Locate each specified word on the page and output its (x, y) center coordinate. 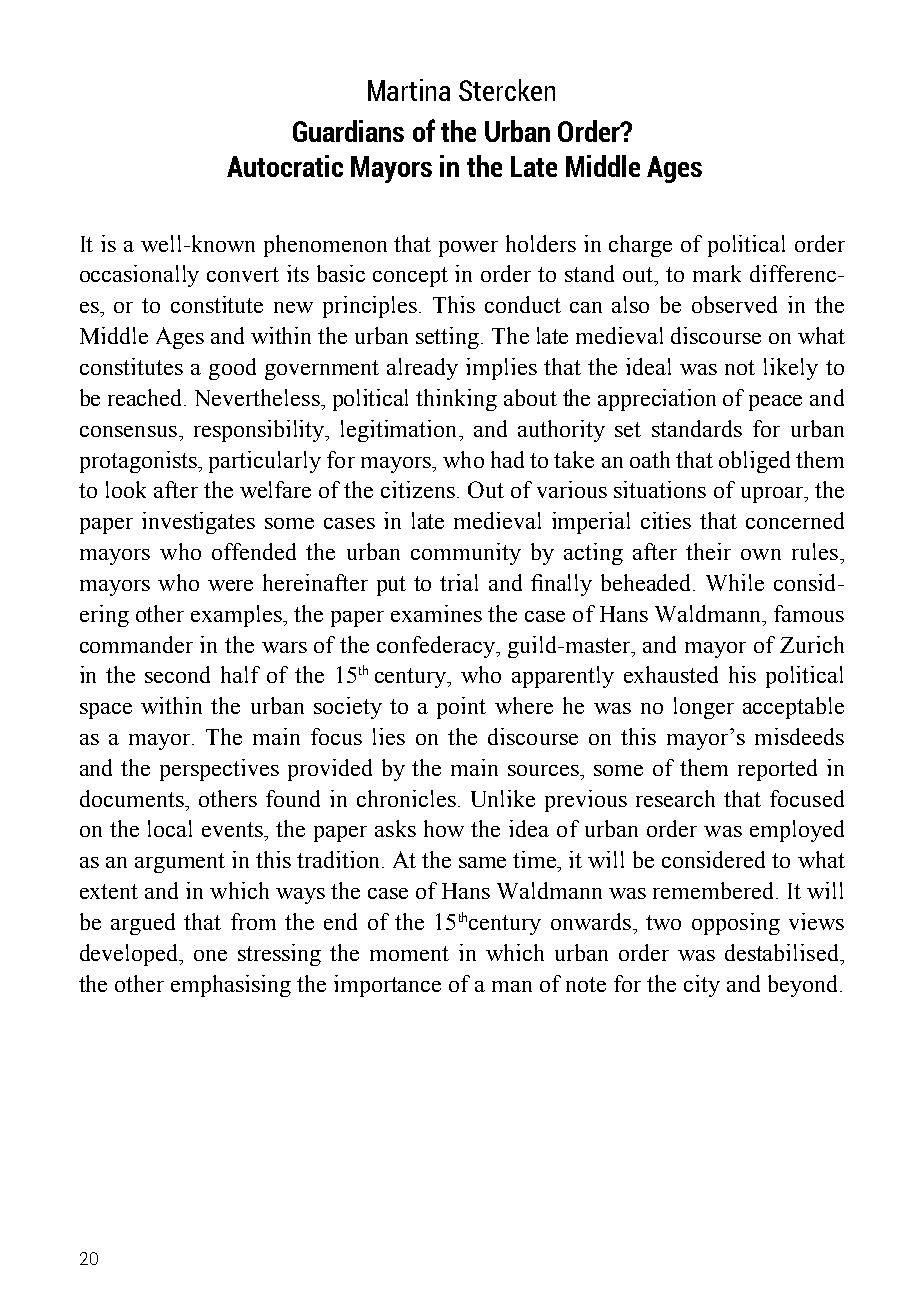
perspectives (219, 770)
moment (409, 953)
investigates (198, 523)
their (708, 551)
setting (449, 338)
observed (734, 304)
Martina (409, 90)
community (466, 554)
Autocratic (285, 166)
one (210, 955)
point (461, 708)
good (232, 369)
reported (777, 770)
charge (640, 246)
